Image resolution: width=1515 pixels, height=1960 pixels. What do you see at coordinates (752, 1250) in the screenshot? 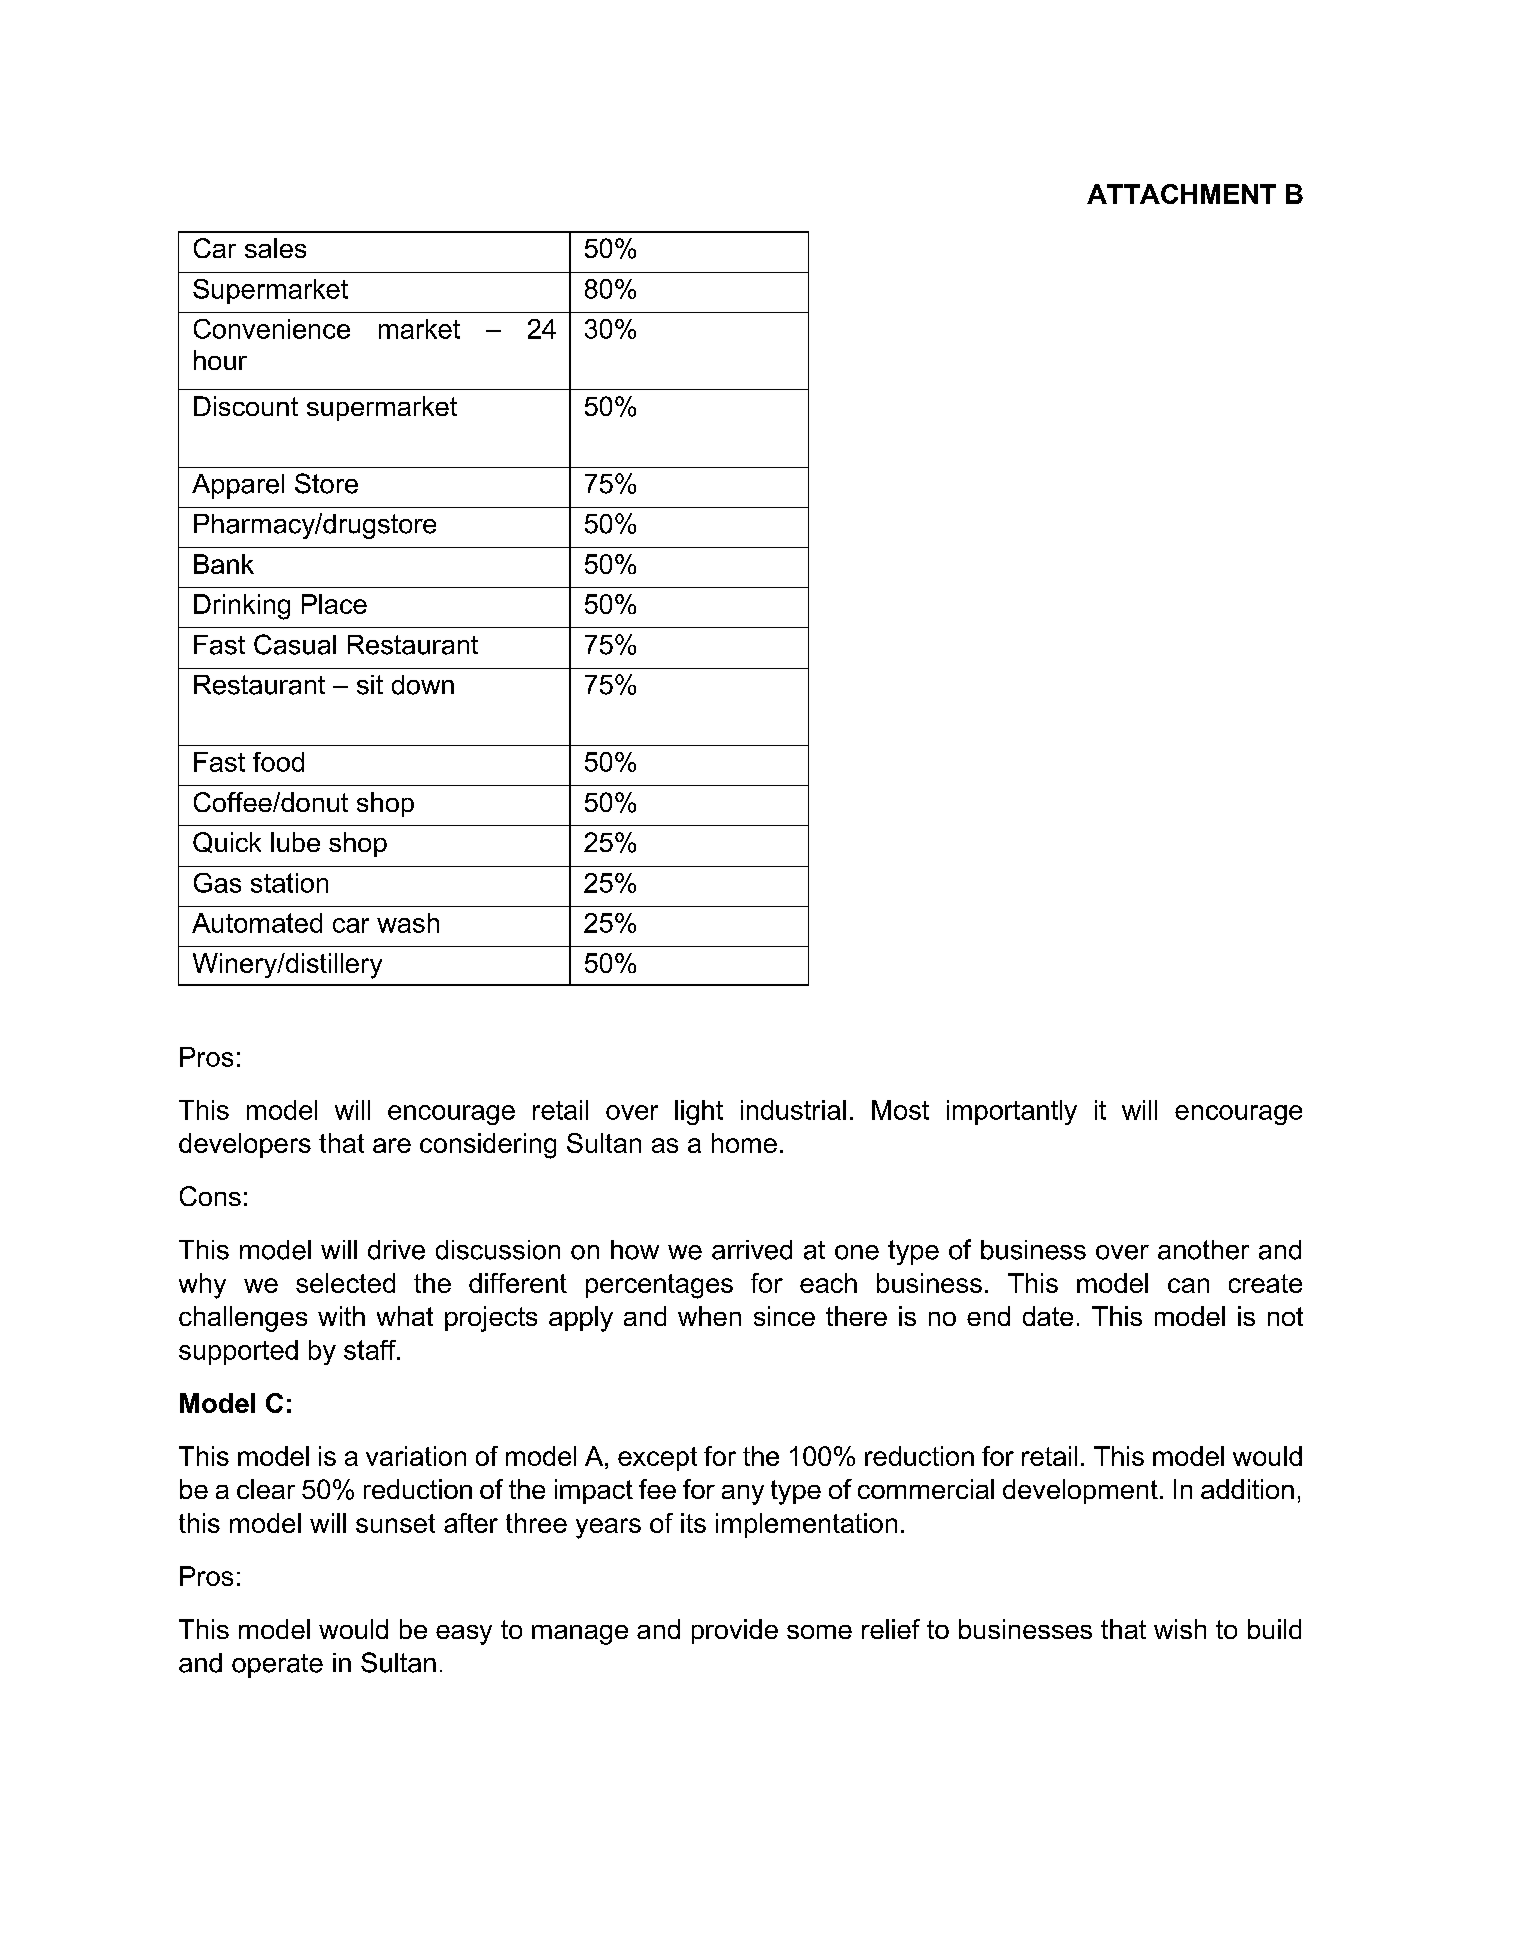
I see `arrived` at bounding box center [752, 1250].
